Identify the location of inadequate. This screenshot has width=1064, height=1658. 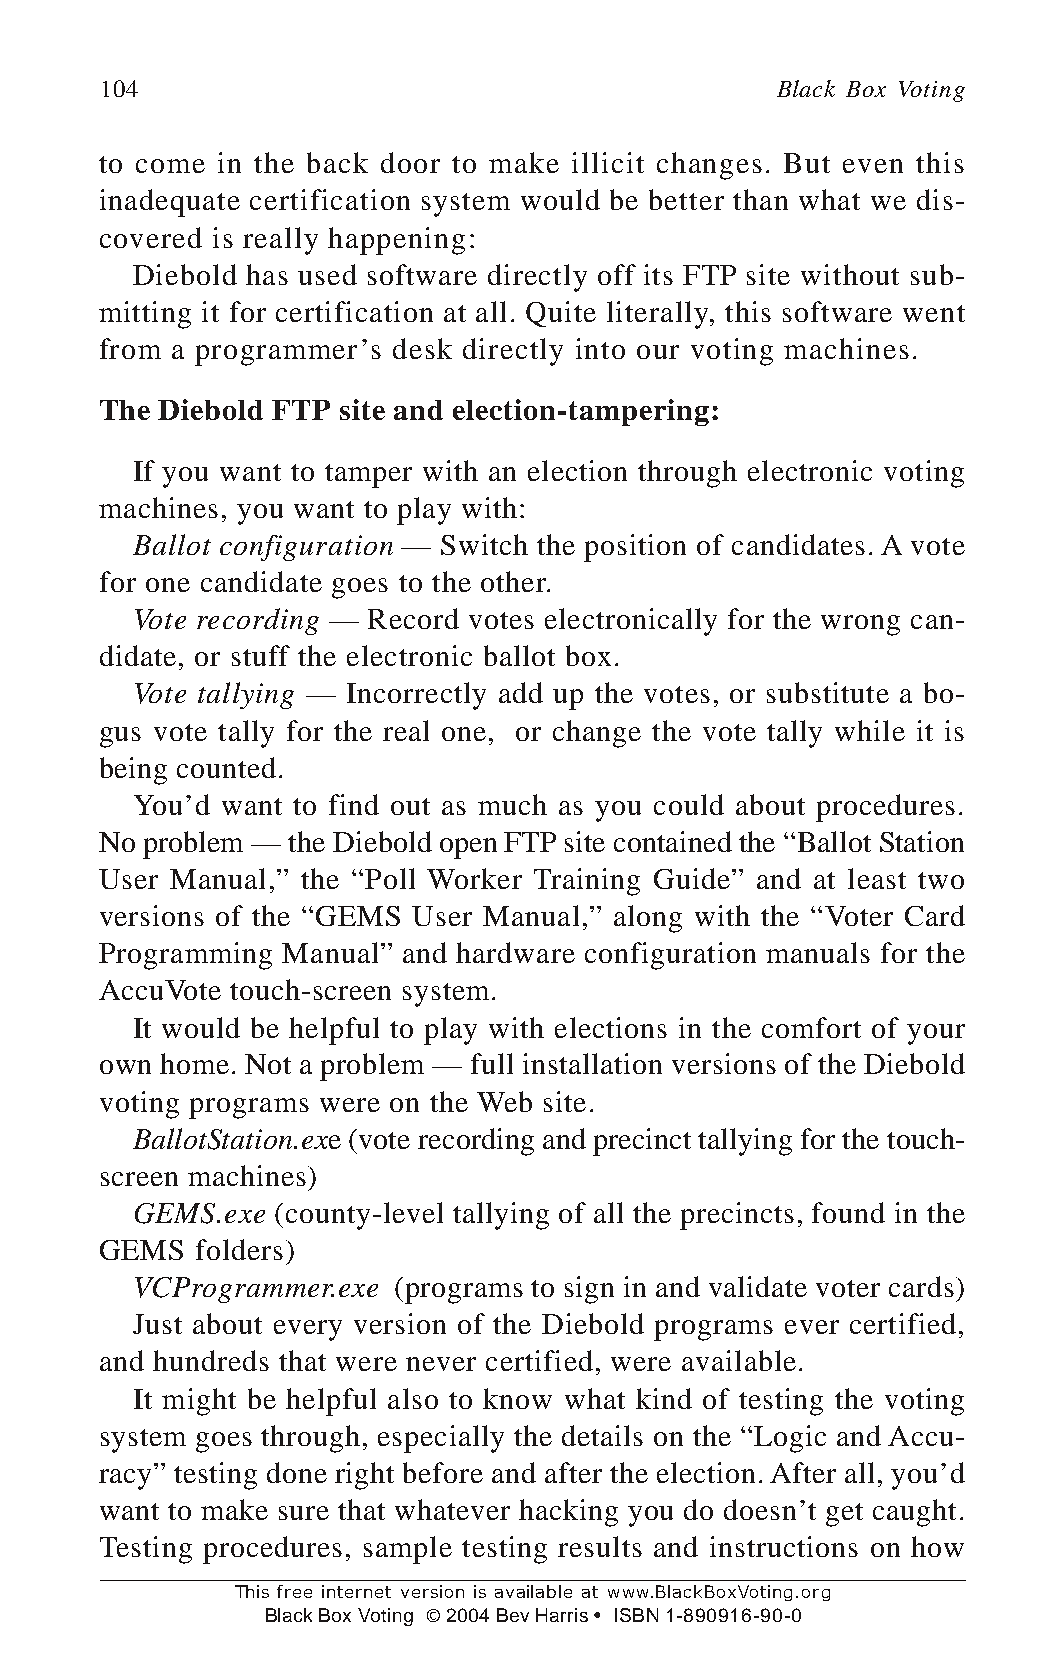
(170, 203).
